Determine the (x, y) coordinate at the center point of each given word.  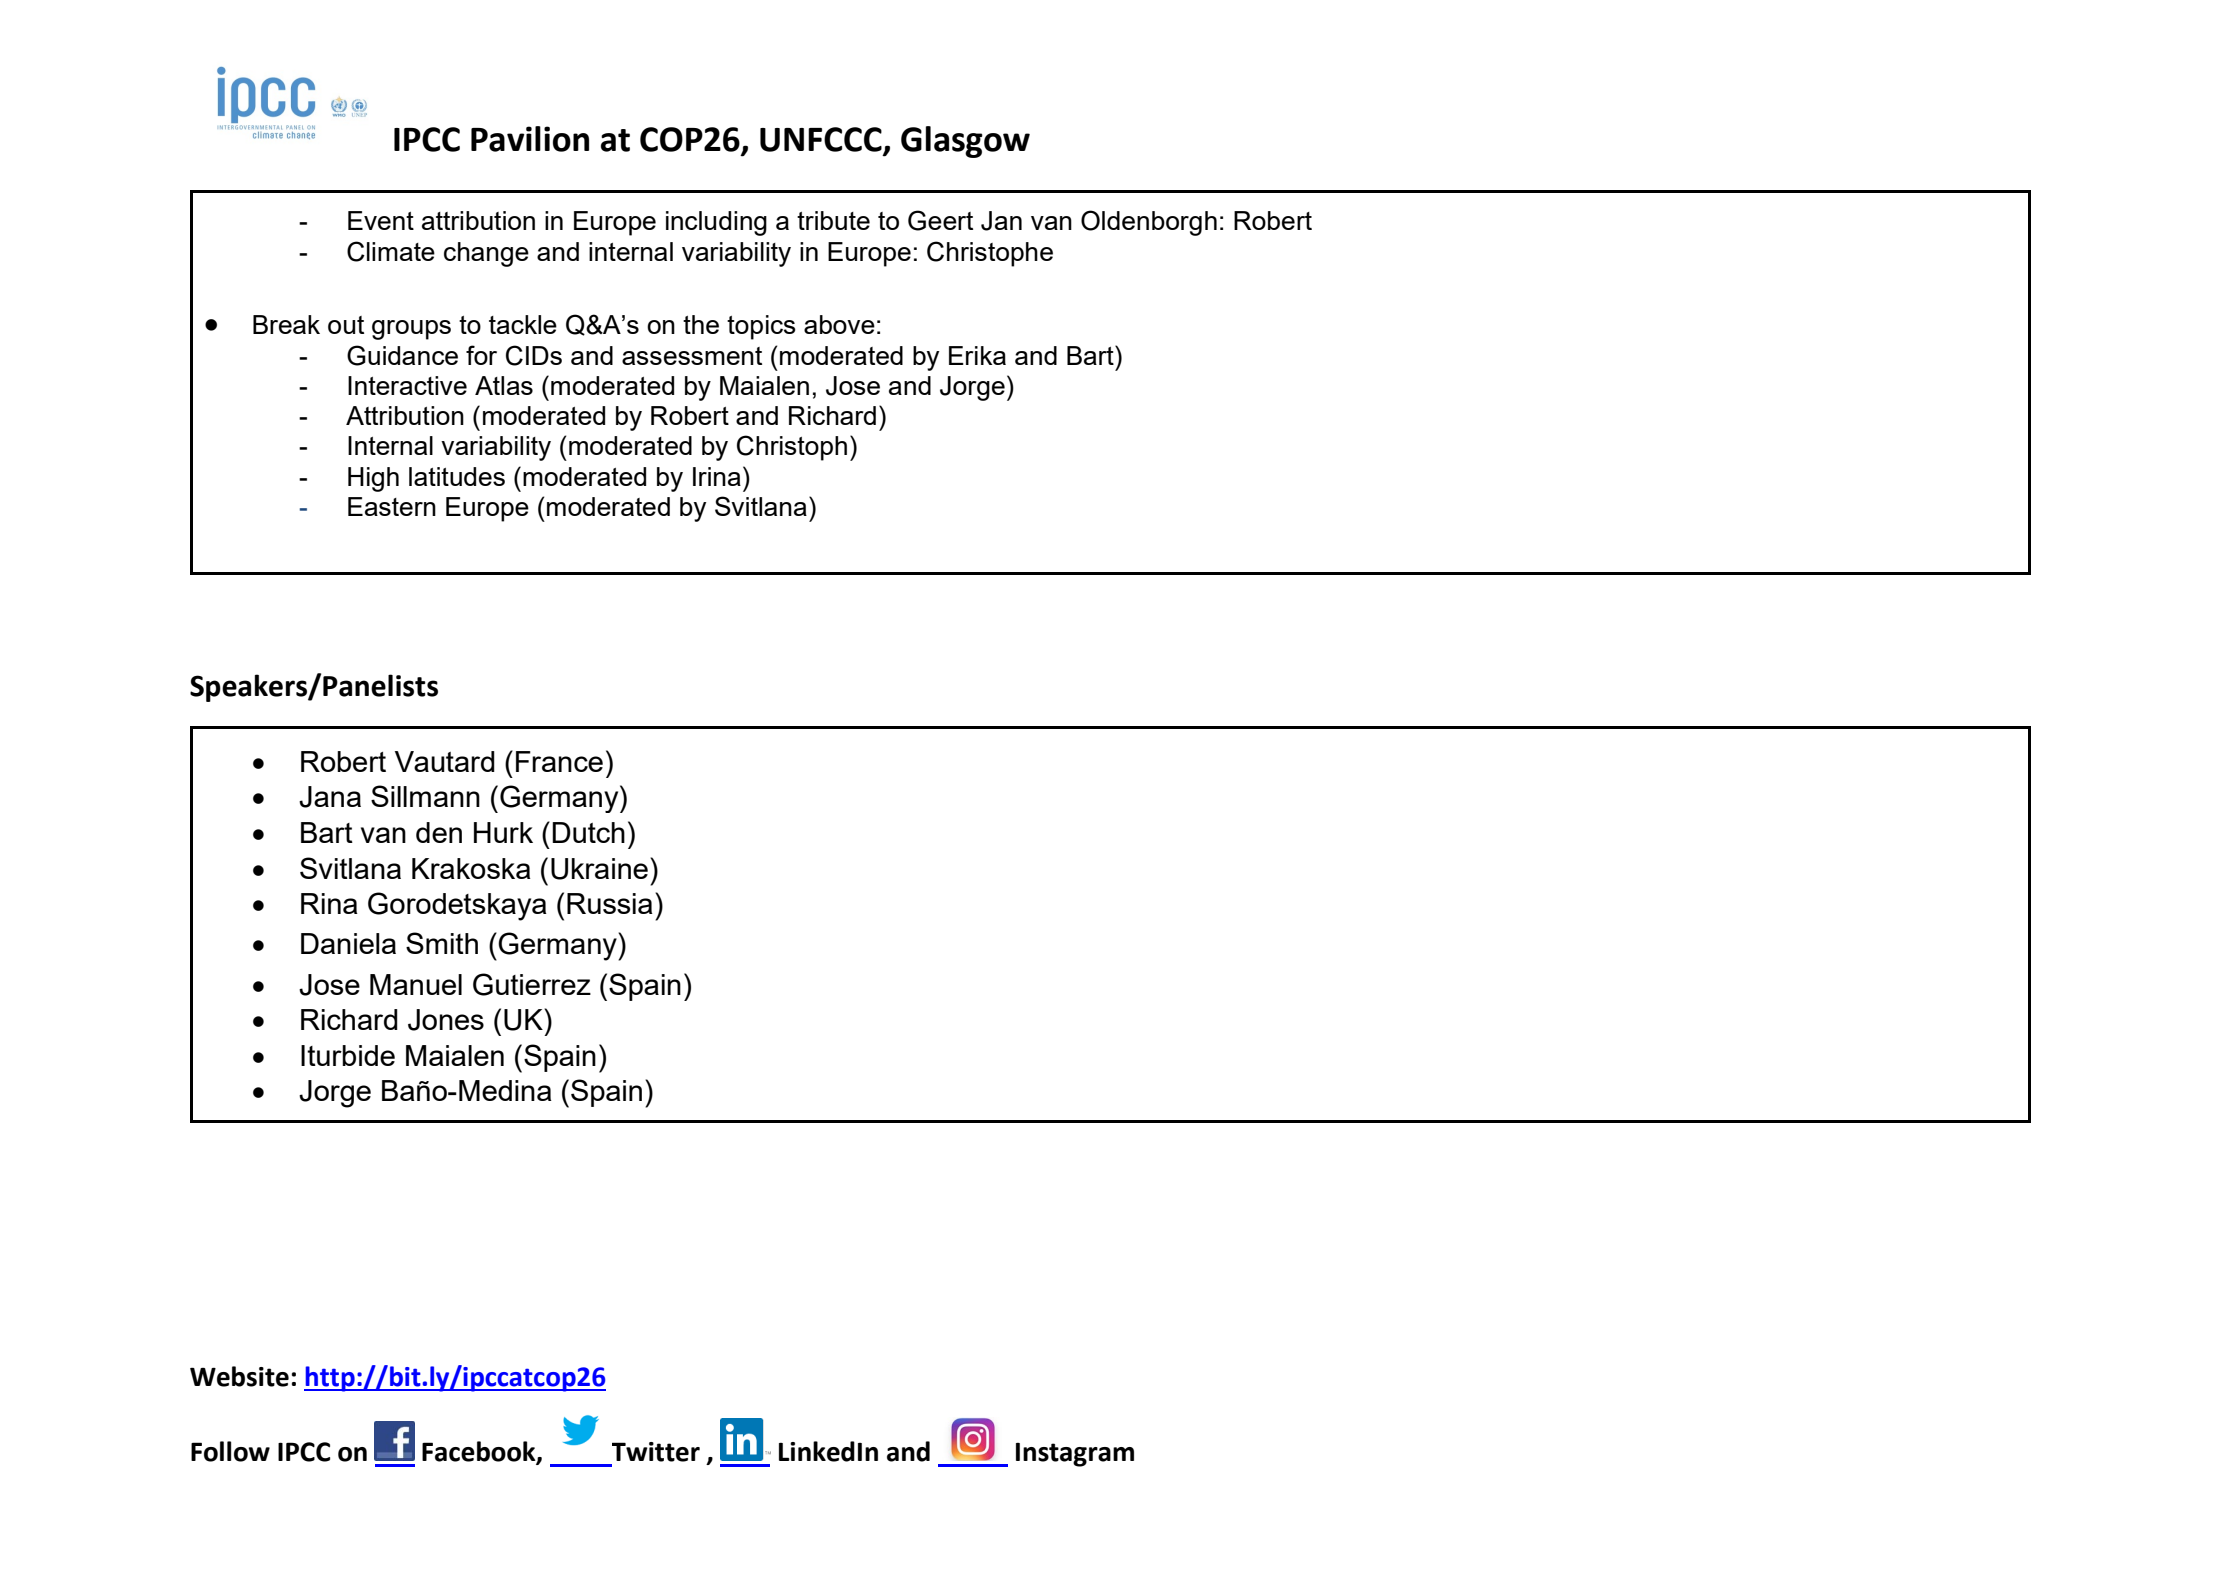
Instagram (1075, 1455)
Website (239, 1376)
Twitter (656, 1452)
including (716, 223)
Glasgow (965, 142)
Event (381, 220)
